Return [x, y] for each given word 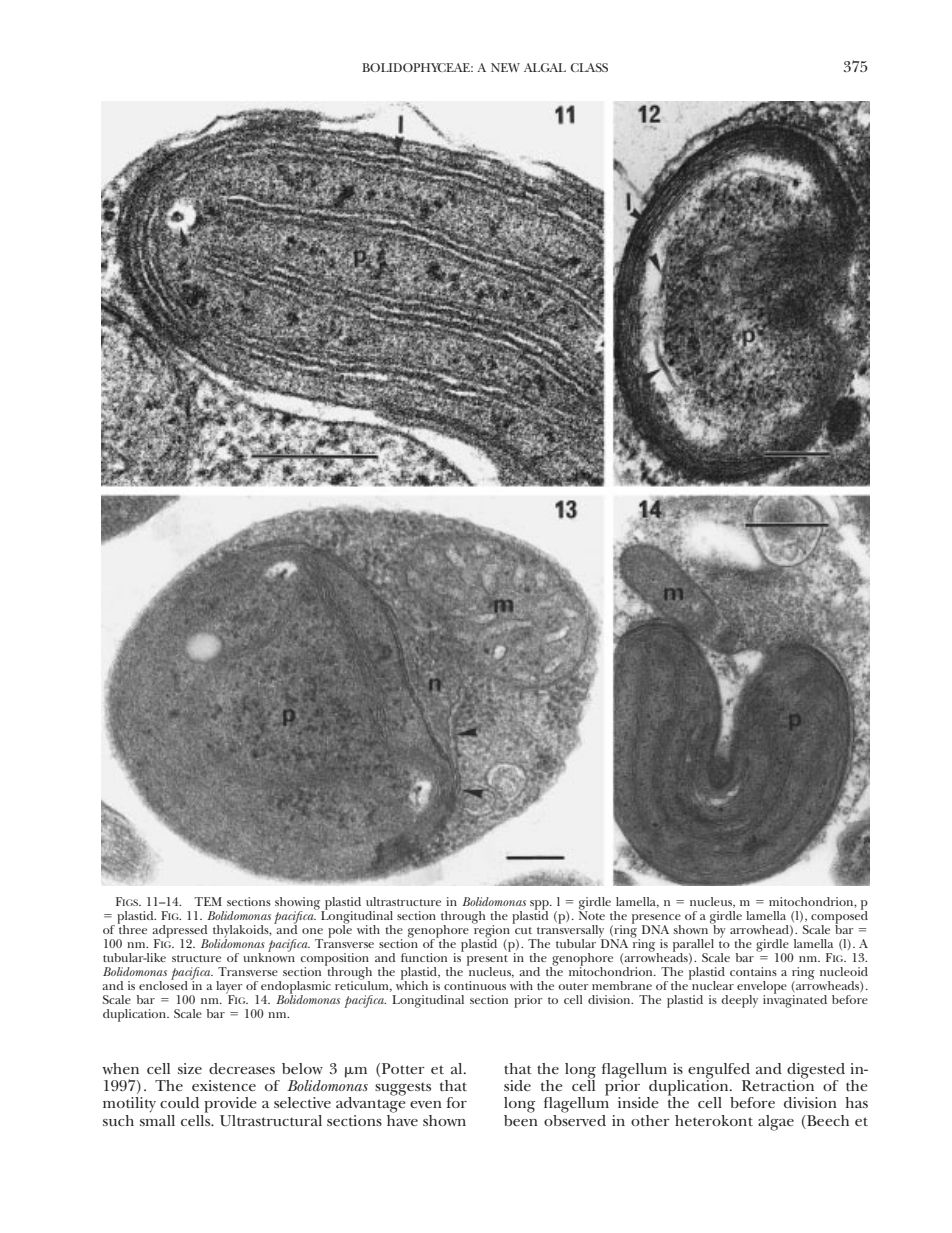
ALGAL [545, 67]
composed [839, 917]
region [491, 931]
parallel [693, 946]
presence [656, 920]
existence [224, 1085]
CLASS [589, 67]
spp [540, 906]
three [132, 928]
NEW [505, 67]
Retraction [778, 1084]
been [521, 1119]
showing [299, 904]
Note [592, 914]
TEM [208, 901]
